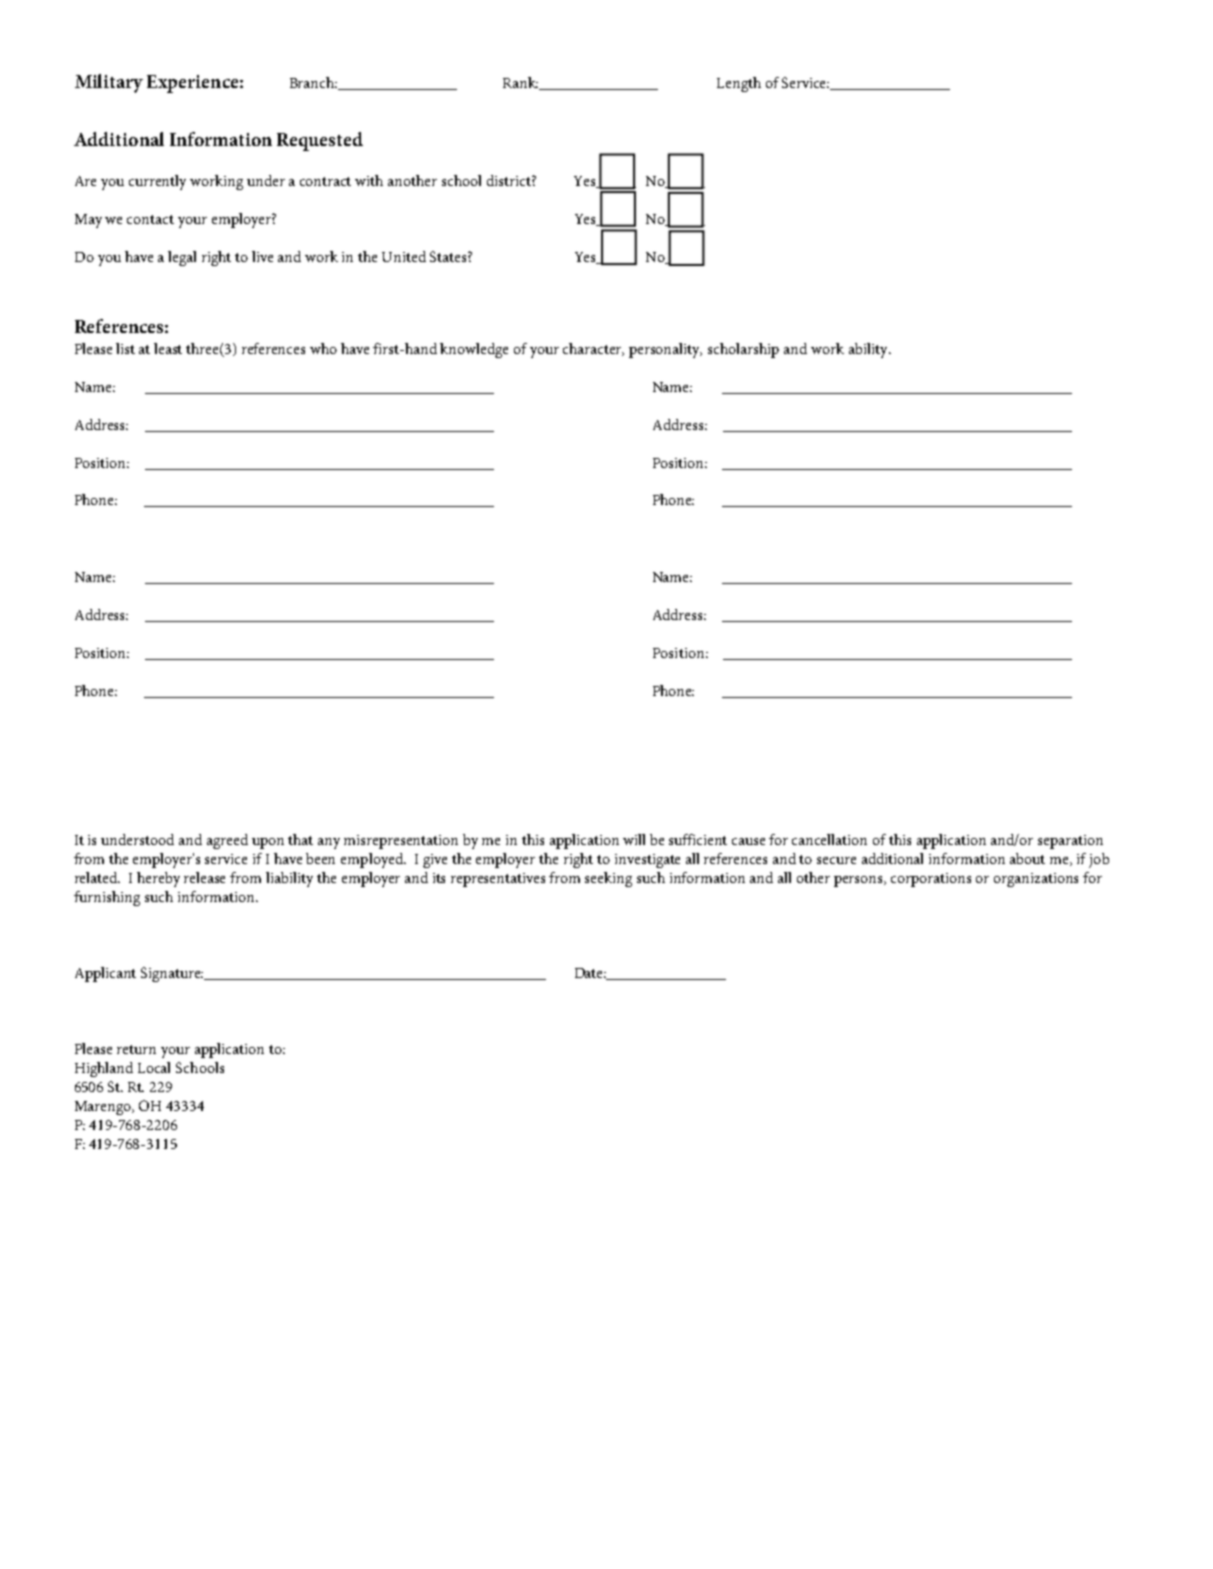  I want to click on scholarship, so click(743, 350).
